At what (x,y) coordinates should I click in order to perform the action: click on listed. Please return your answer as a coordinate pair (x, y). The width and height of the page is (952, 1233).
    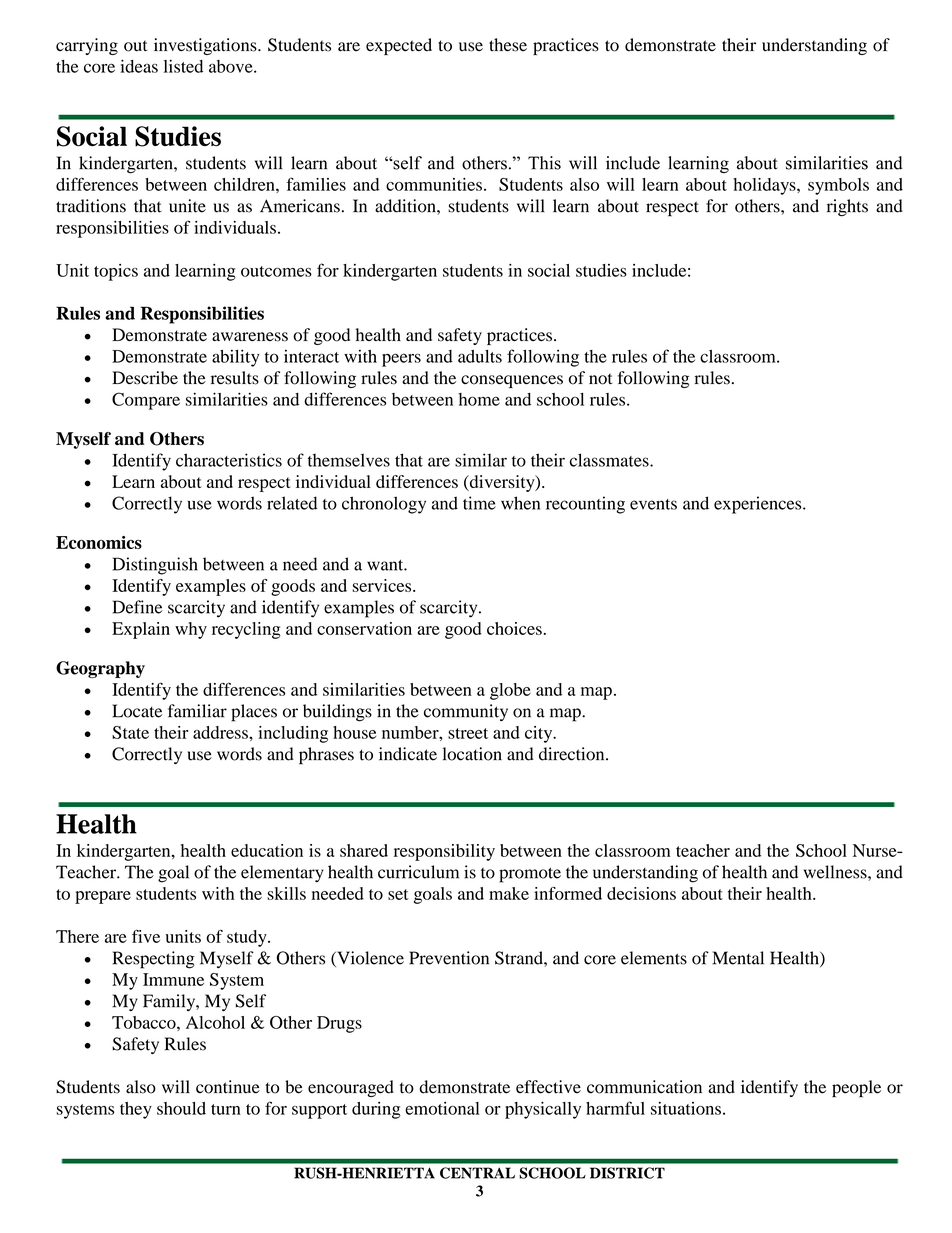
    Looking at the image, I should click on (183, 66).
